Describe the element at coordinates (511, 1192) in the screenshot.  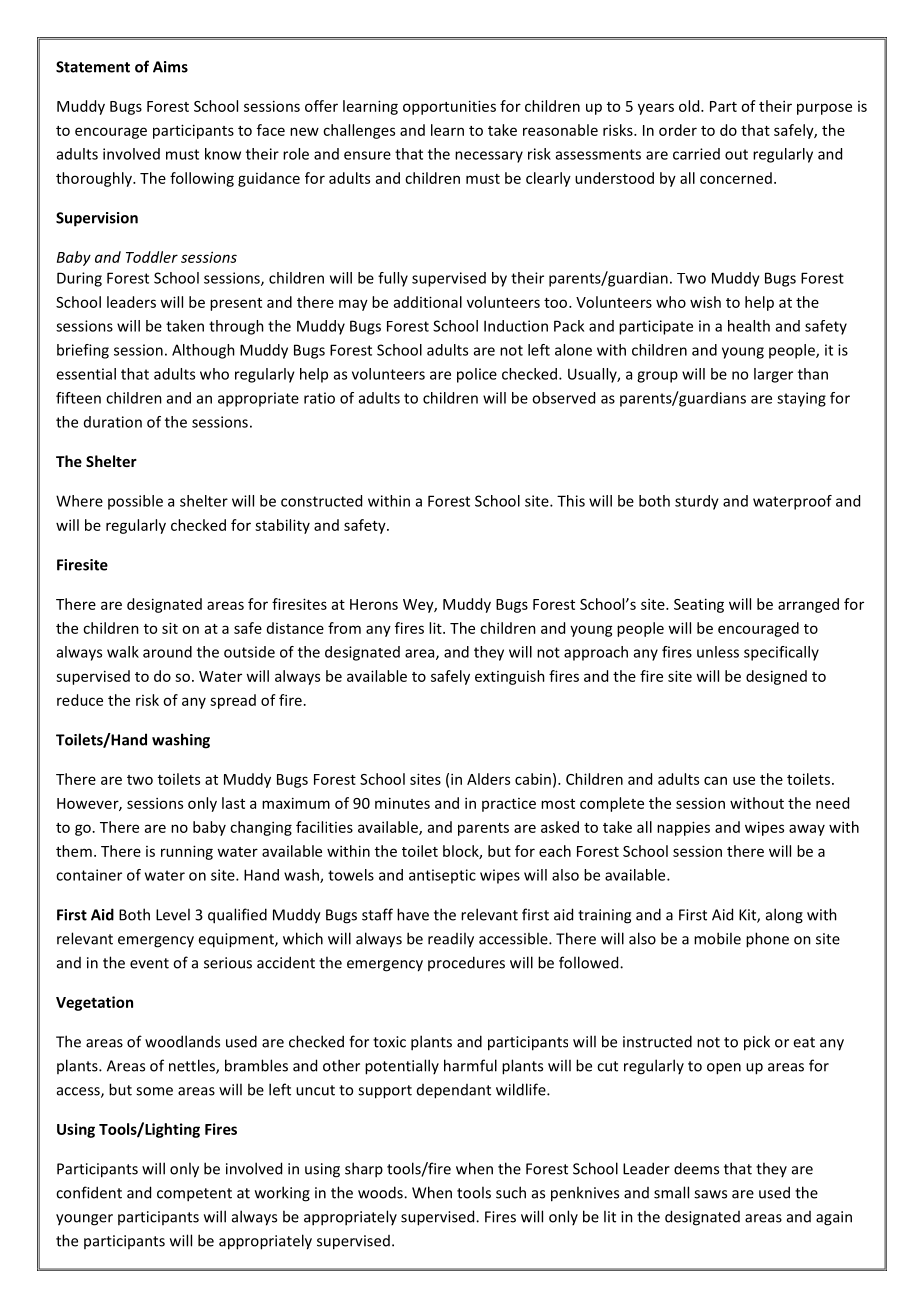
I see `such` at that location.
